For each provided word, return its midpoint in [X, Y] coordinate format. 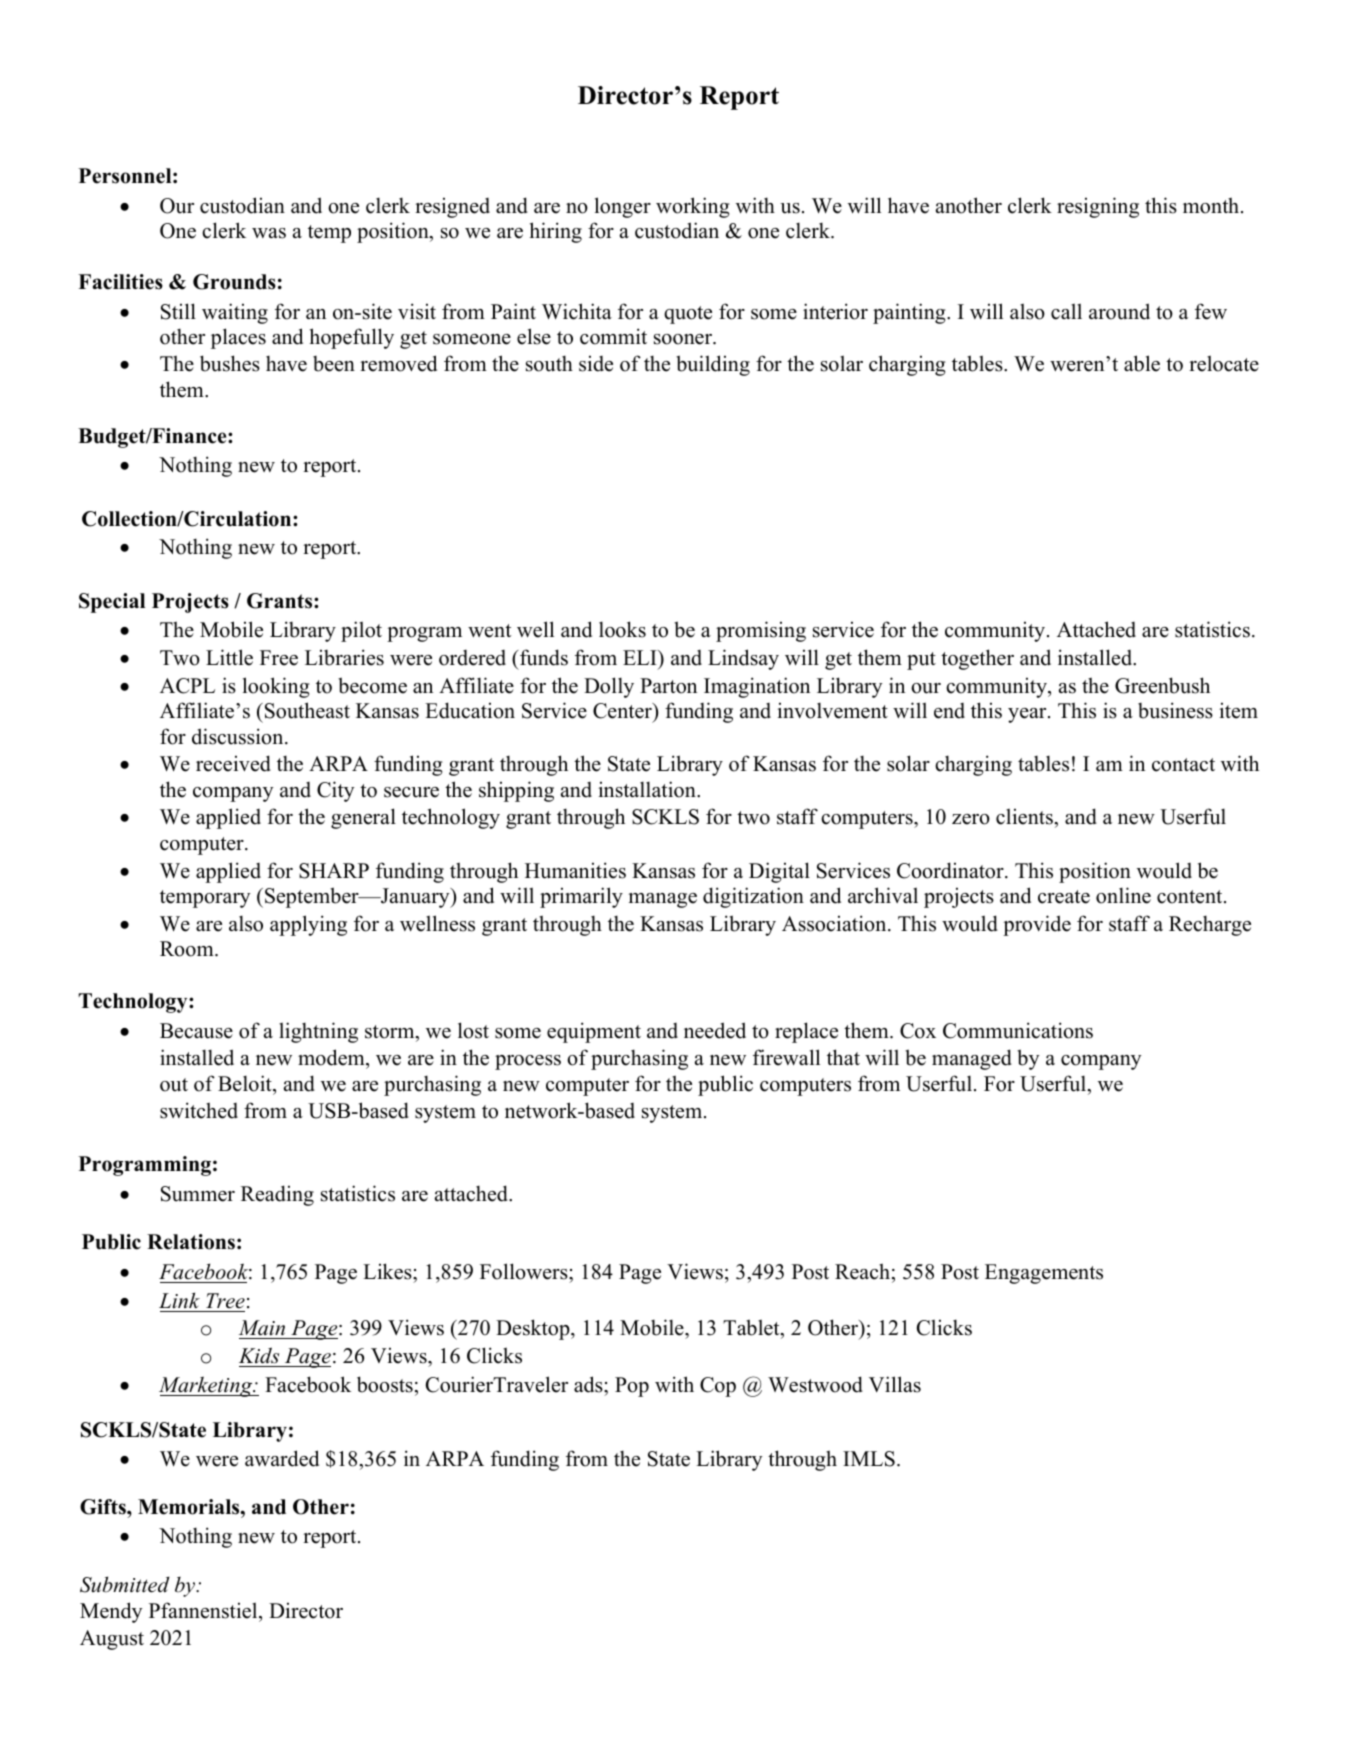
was [269, 233]
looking [276, 687]
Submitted [125, 1584]
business [1175, 710]
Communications [1018, 1030]
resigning [1098, 207]
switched [199, 1110]
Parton [668, 686]
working [692, 207]
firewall [786, 1057]
